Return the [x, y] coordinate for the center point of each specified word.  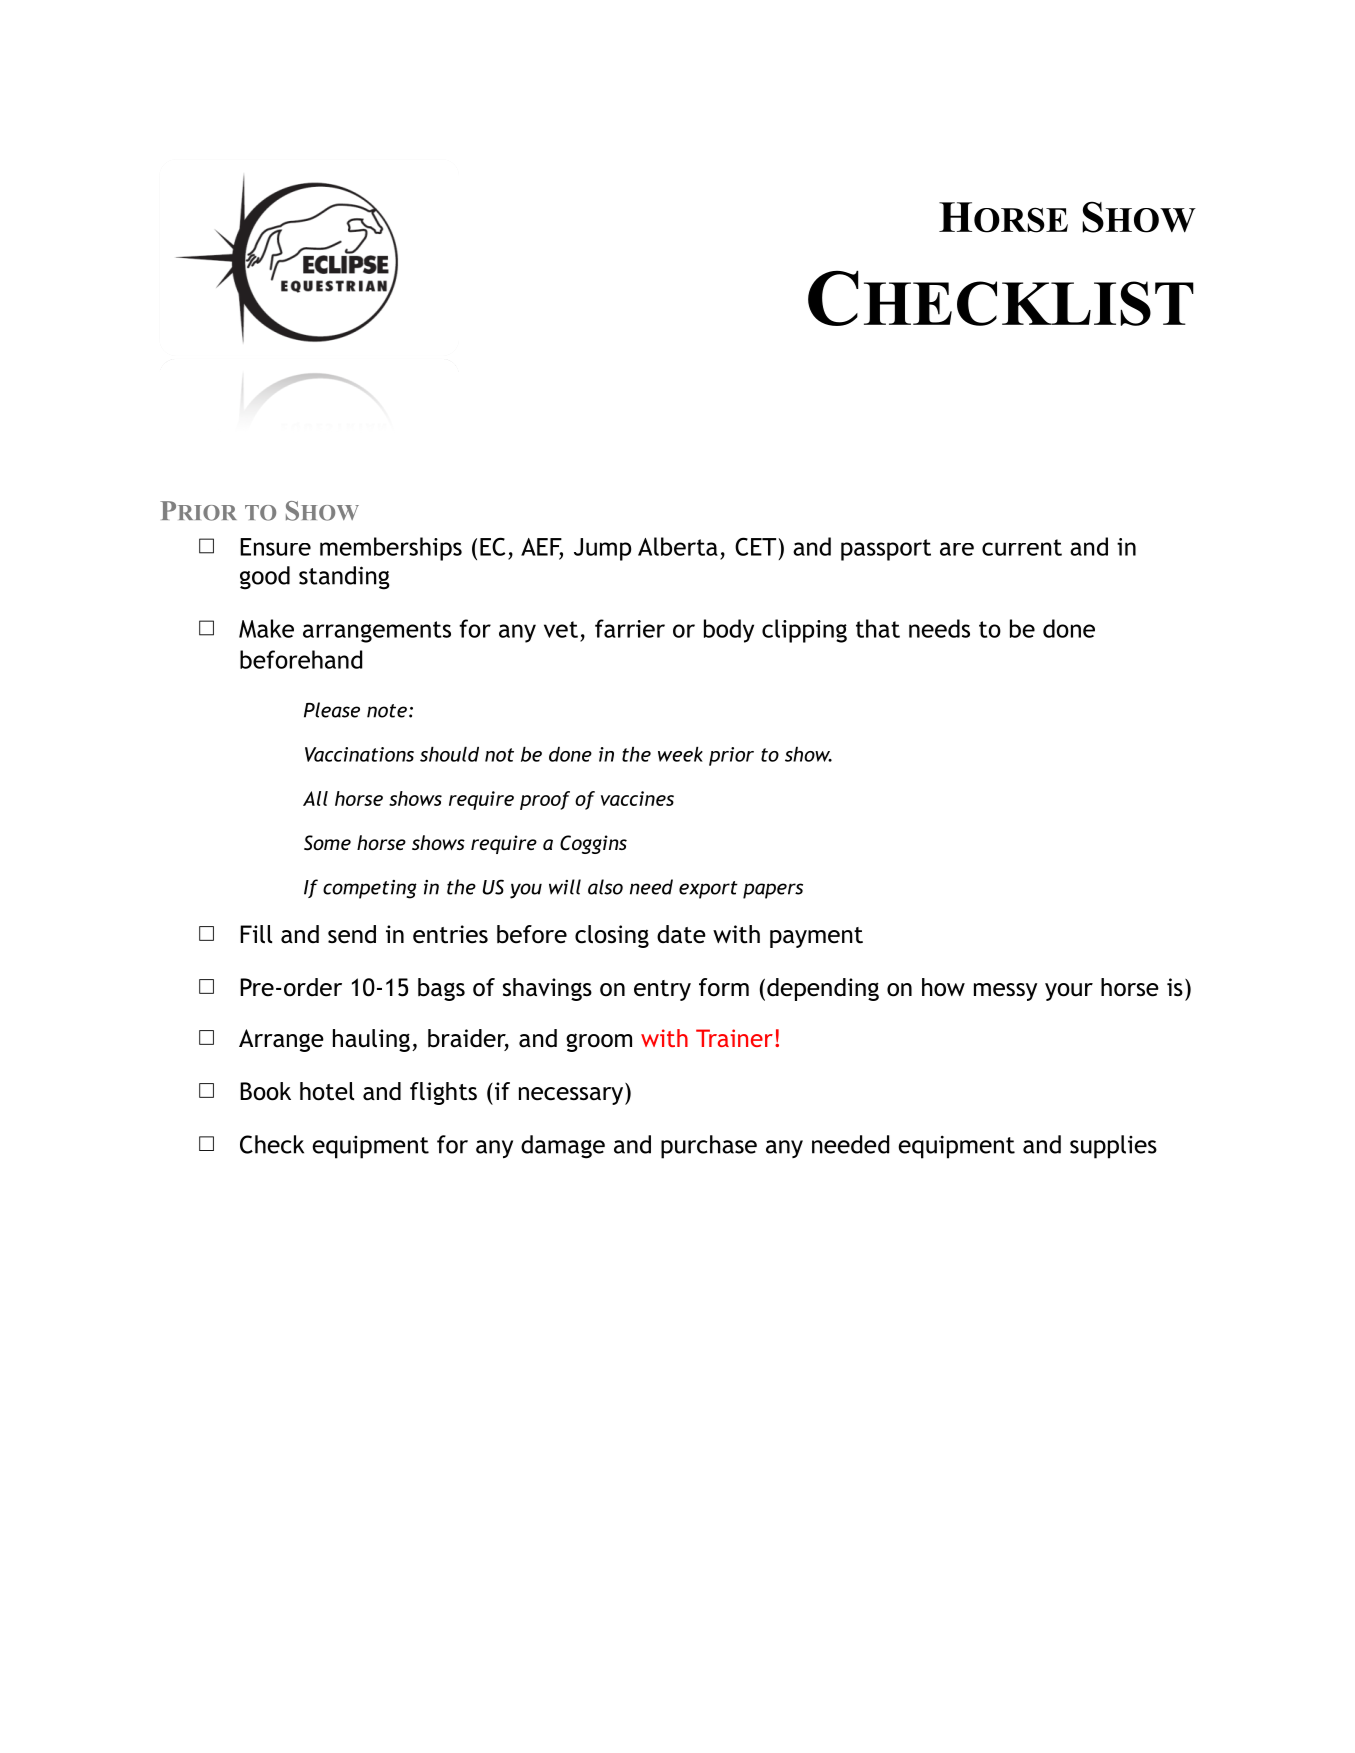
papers [773, 891]
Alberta [678, 546]
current [1022, 547]
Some [327, 843]
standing [344, 578]
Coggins [593, 844]
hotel [327, 1091]
